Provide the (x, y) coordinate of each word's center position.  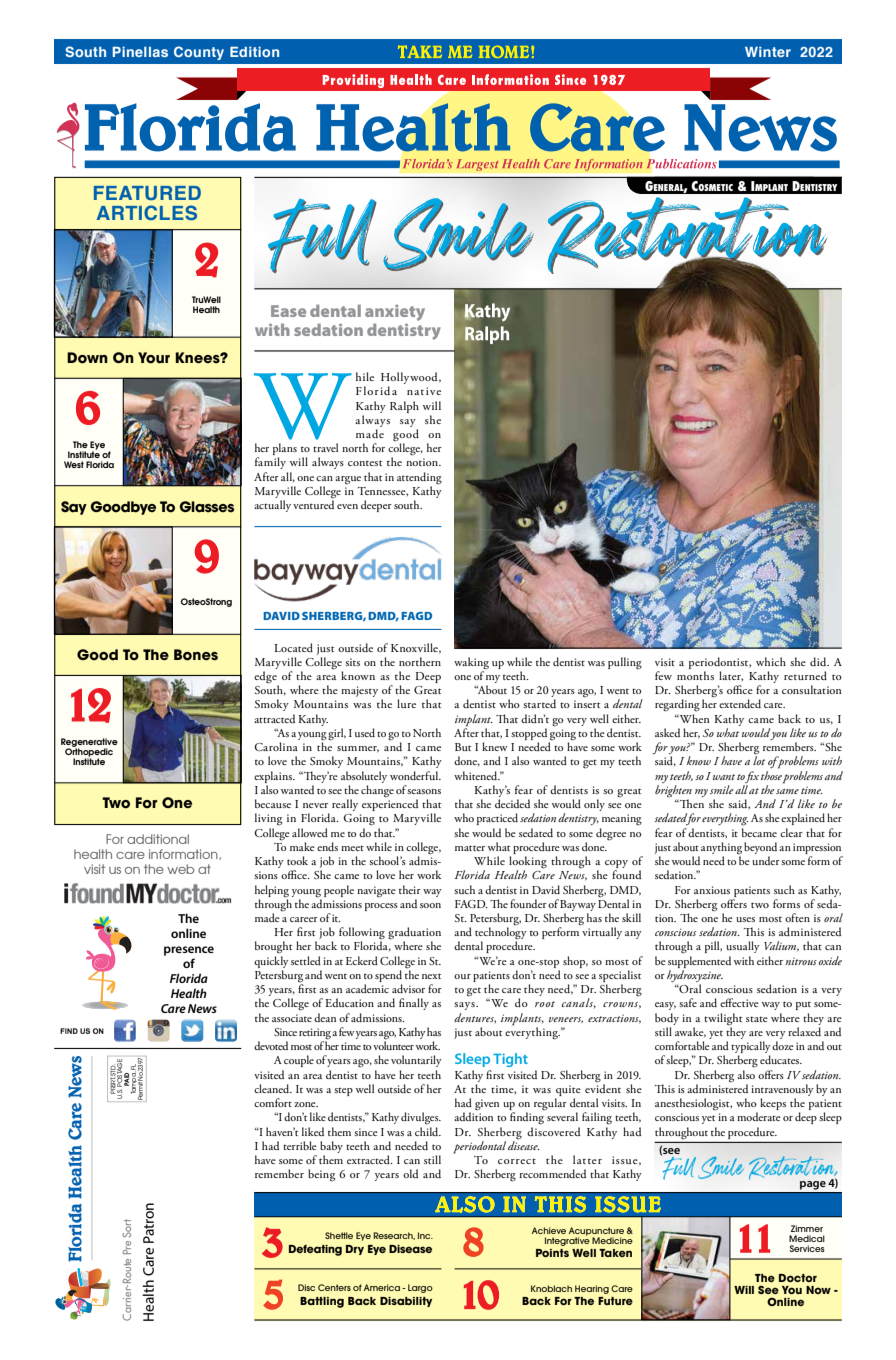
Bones (196, 655)
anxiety (395, 313)
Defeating (315, 1250)
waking (471, 663)
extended (740, 703)
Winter (768, 52)
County (199, 53)
